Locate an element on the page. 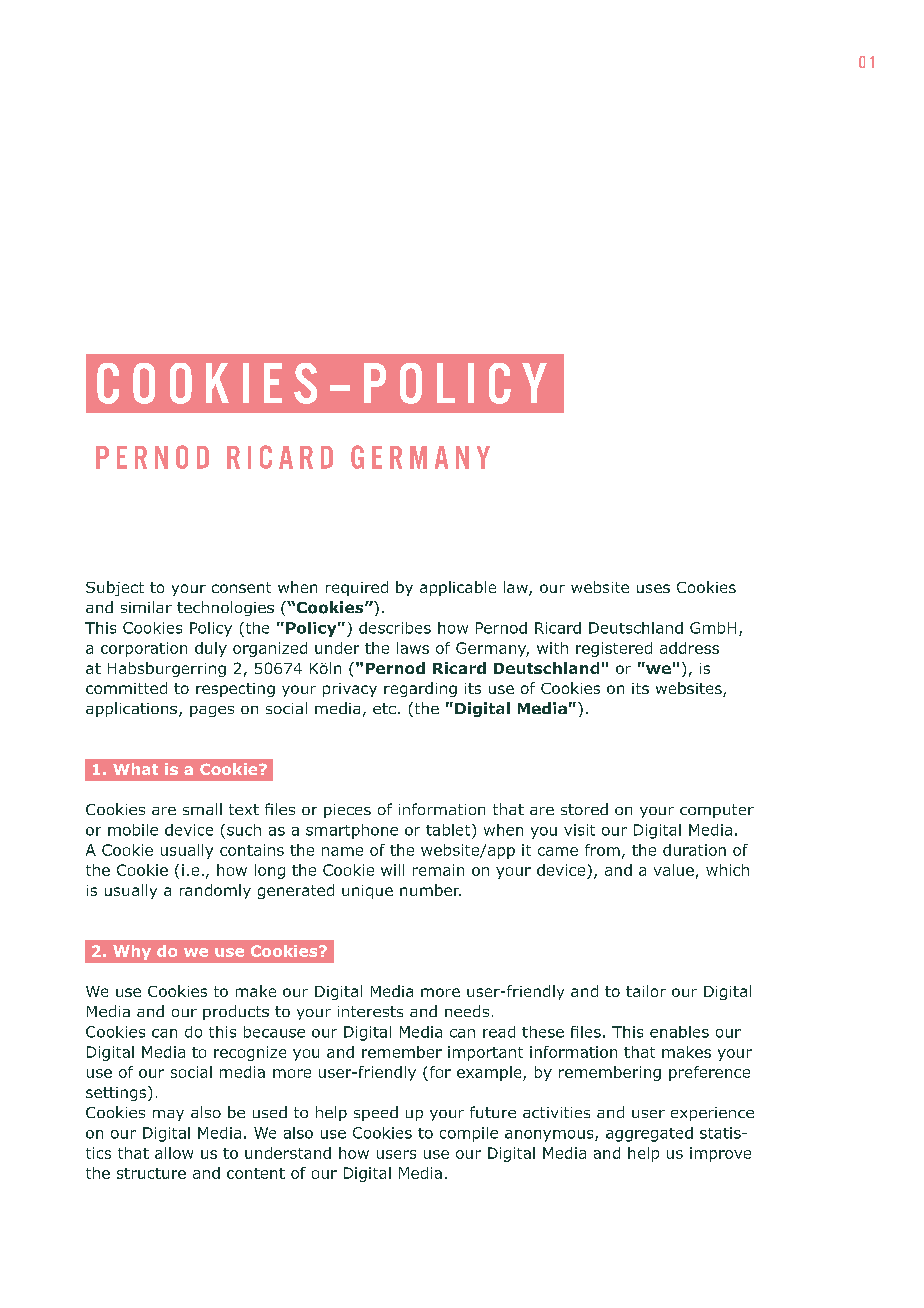  value is located at coordinates (674, 870).
